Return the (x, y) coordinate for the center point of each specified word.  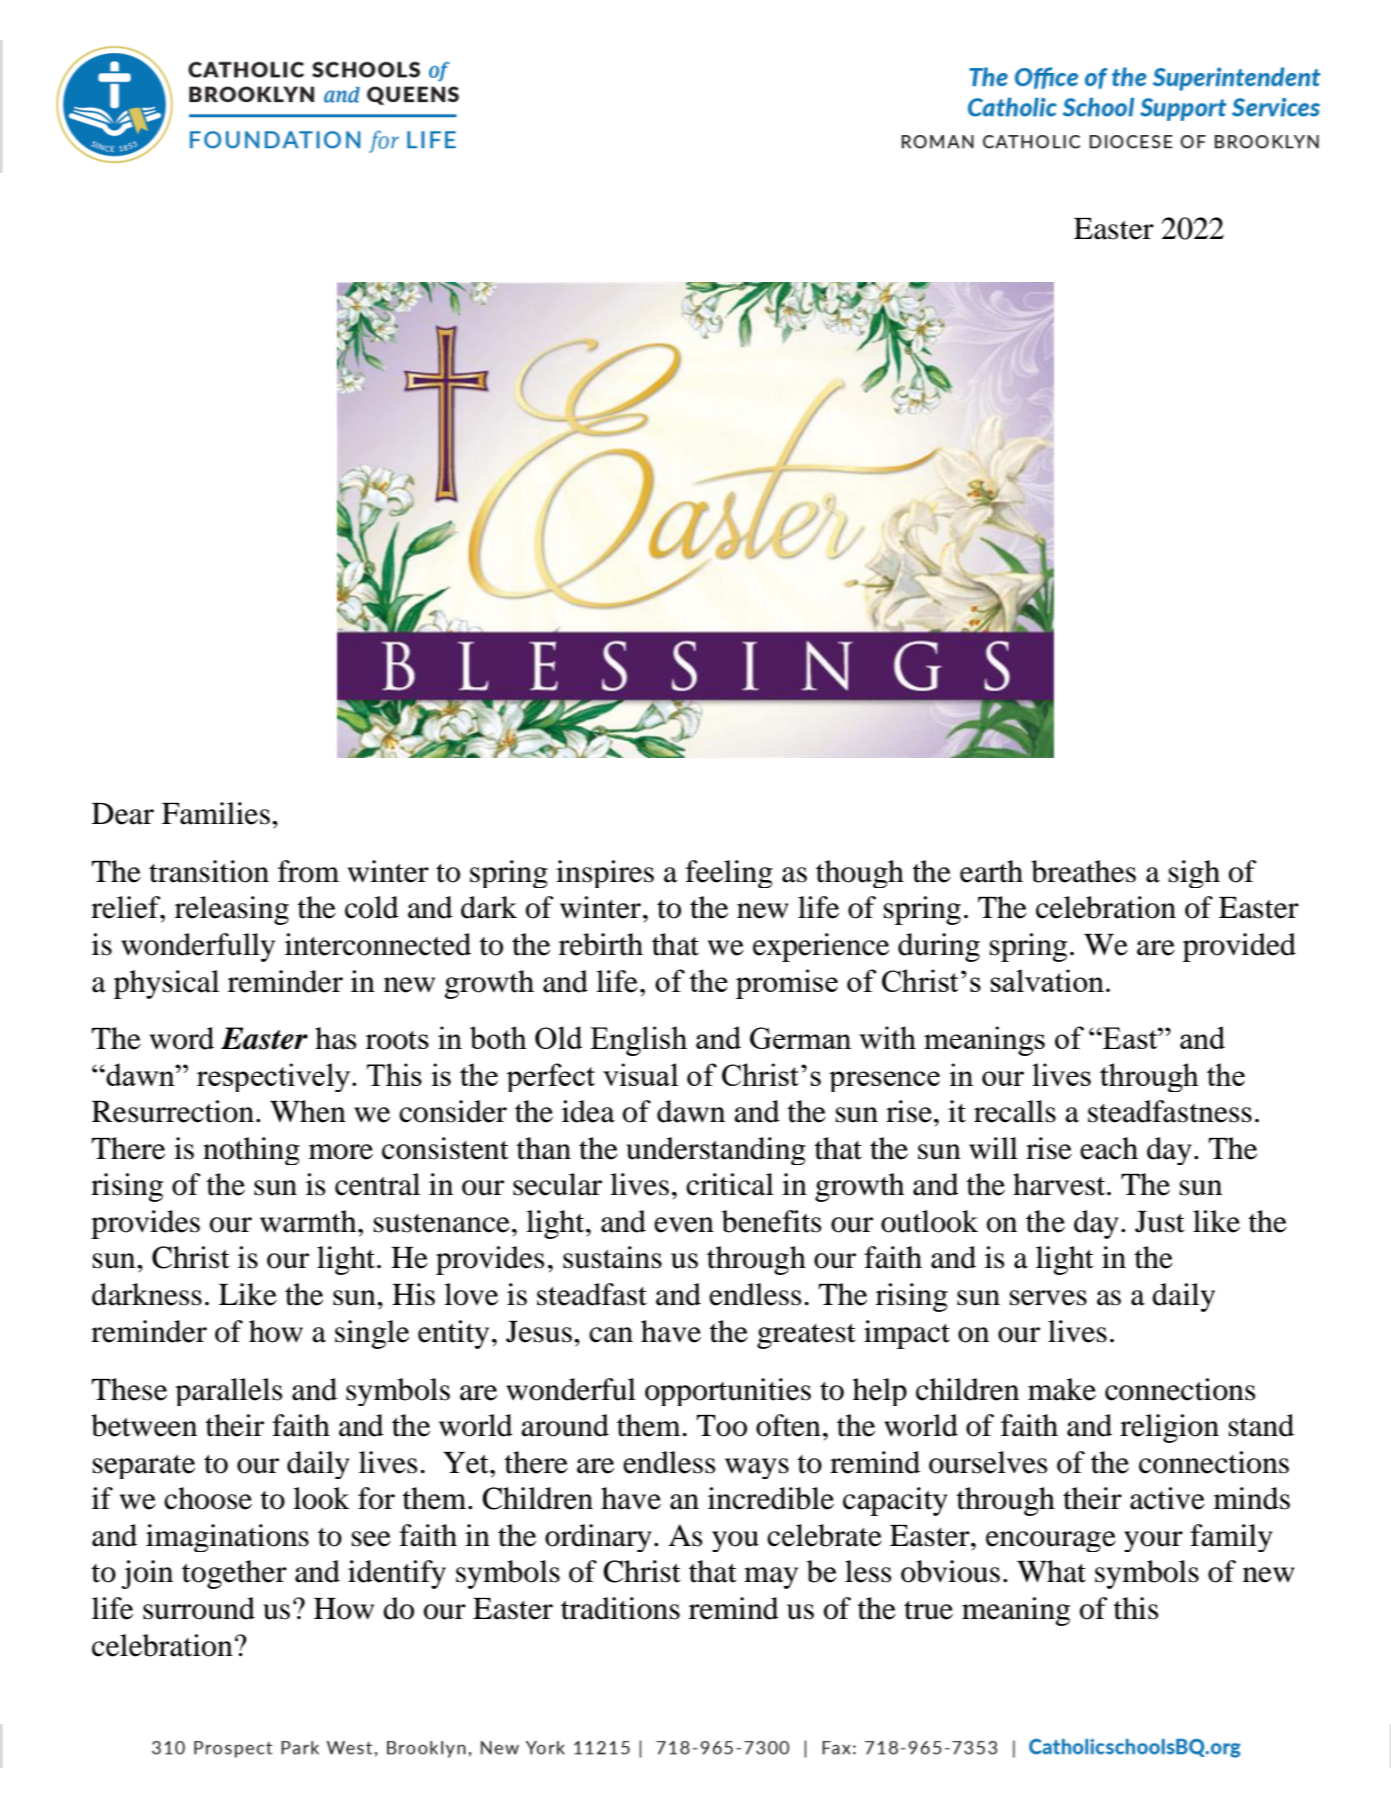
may (771, 1578)
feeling (729, 874)
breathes (1083, 871)
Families (216, 813)
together (234, 1574)
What (1051, 1571)
